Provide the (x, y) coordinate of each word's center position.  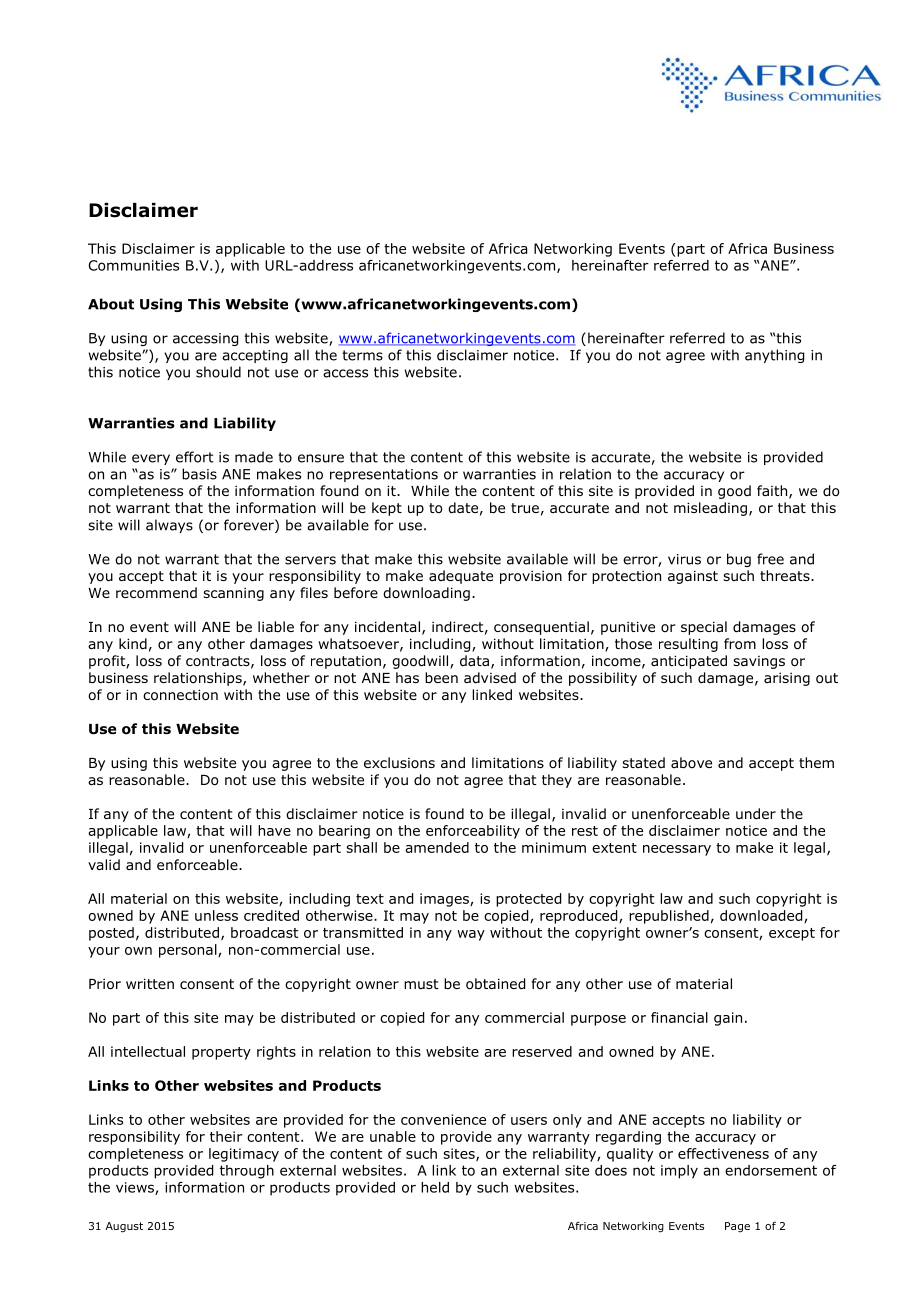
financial (679, 1017)
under (756, 813)
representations (384, 475)
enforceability (473, 832)
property (221, 1053)
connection (180, 695)
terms (362, 355)
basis (199, 474)
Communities (133, 265)
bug (739, 560)
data (474, 660)
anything (774, 356)
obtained (495, 984)
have (274, 830)
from (740, 644)
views (136, 1188)
